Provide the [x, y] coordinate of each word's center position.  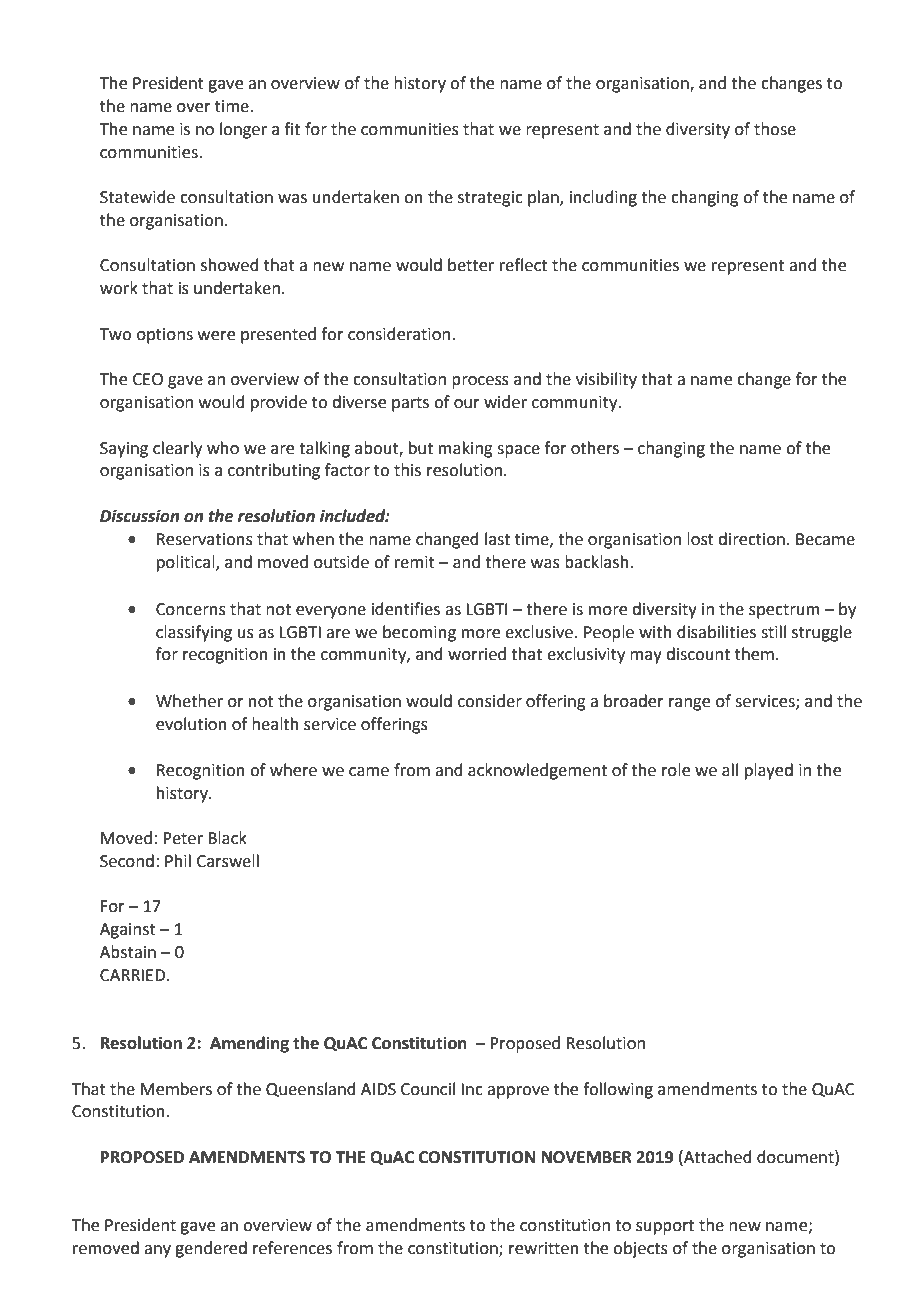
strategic [490, 199]
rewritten [544, 1248]
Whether [189, 701]
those [775, 129]
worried [477, 654]
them [754, 654]
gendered [211, 1249]
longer [243, 130]
